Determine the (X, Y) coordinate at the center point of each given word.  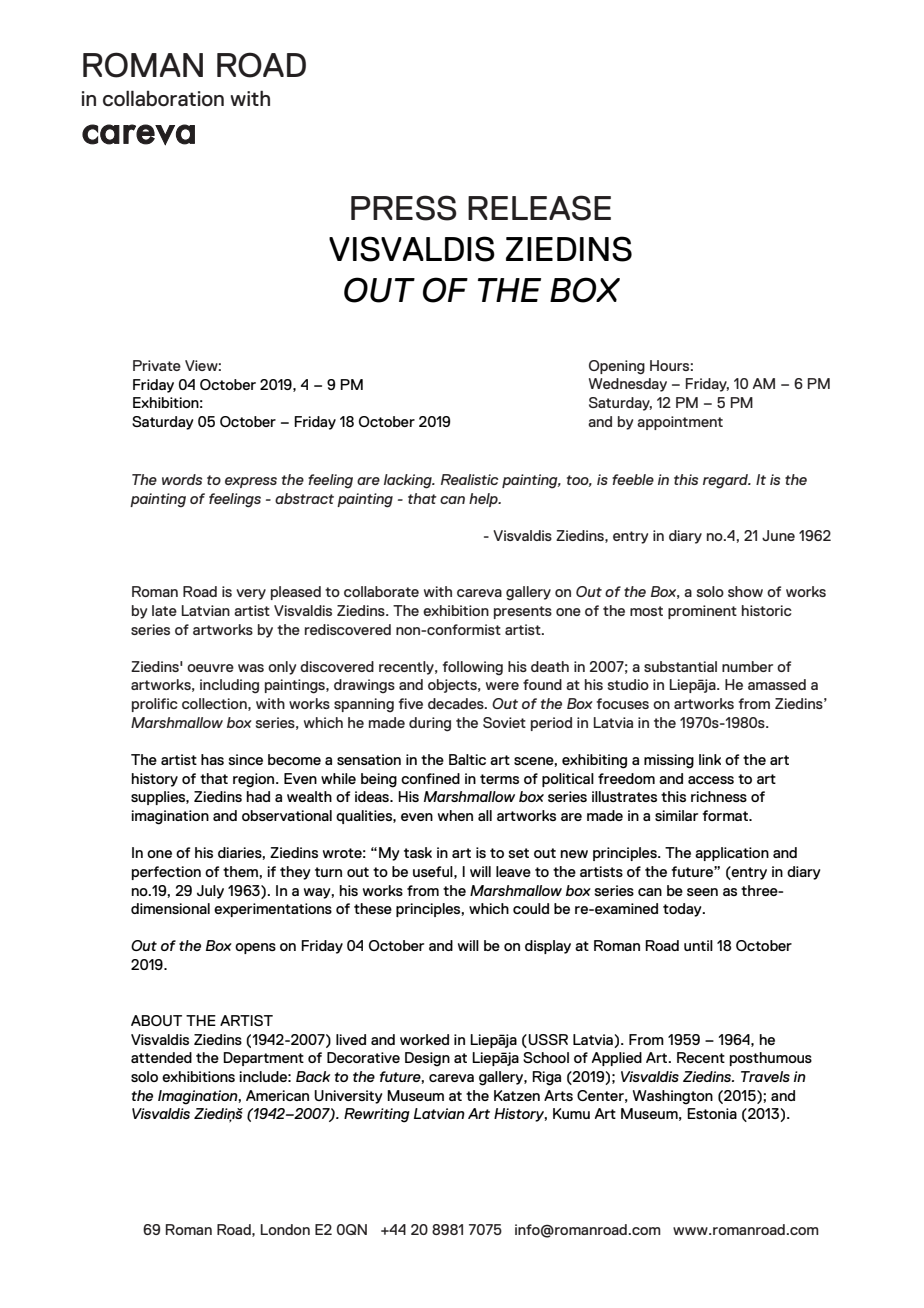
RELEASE (539, 208)
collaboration (163, 98)
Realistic (470, 479)
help (484, 500)
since (246, 759)
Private (157, 365)
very (251, 594)
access (711, 780)
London (285, 1229)
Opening (617, 367)
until (698, 945)
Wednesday (628, 385)
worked (424, 1039)
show (745, 591)
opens (255, 948)
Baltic (467, 759)
